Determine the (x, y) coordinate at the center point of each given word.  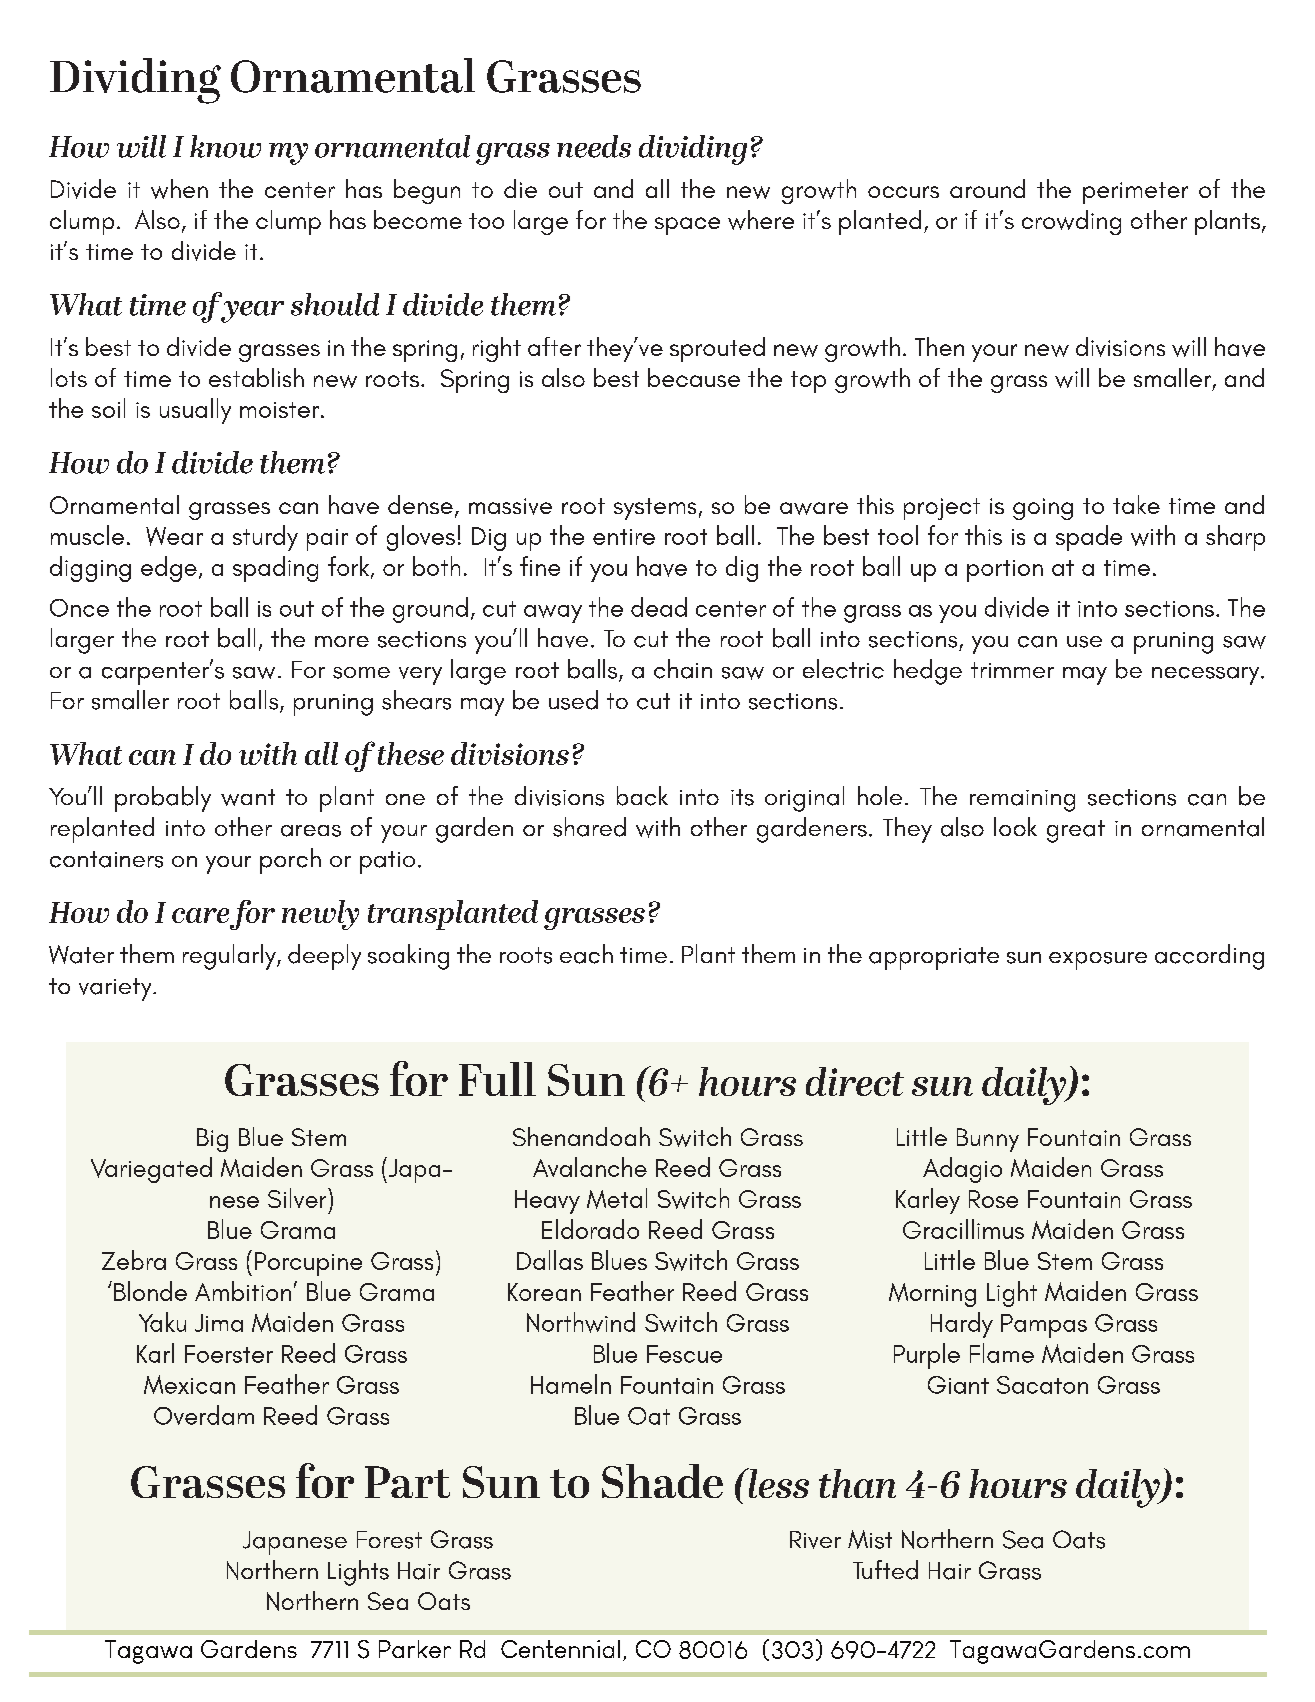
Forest (389, 1540)
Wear (174, 536)
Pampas (1044, 1326)
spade (1089, 538)
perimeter (1135, 193)
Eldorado (590, 1229)
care (200, 915)
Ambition (243, 1291)
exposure (1098, 961)
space (687, 226)
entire (624, 537)
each (586, 954)
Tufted (885, 1570)
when (179, 189)
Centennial (560, 1649)
